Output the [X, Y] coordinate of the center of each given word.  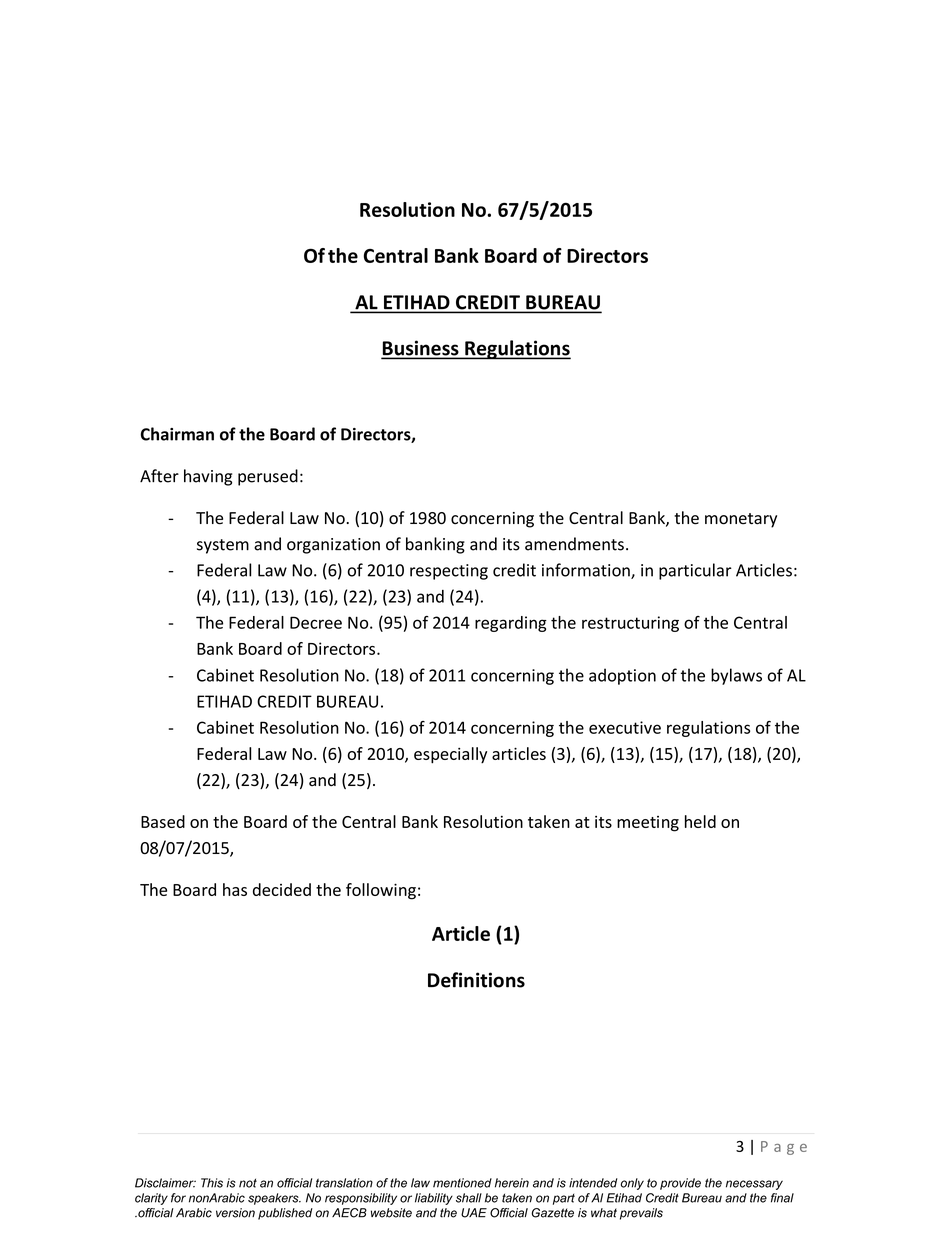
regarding [511, 624]
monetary [741, 520]
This [212, 1183]
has [235, 889]
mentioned [462, 1183]
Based [163, 821]
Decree [316, 622]
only [632, 1184]
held [700, 821]
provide [680, 1184]
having [208, 477]
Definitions [476, 980]
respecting [449, 572]
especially [450, 755]
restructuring [630, 624]
